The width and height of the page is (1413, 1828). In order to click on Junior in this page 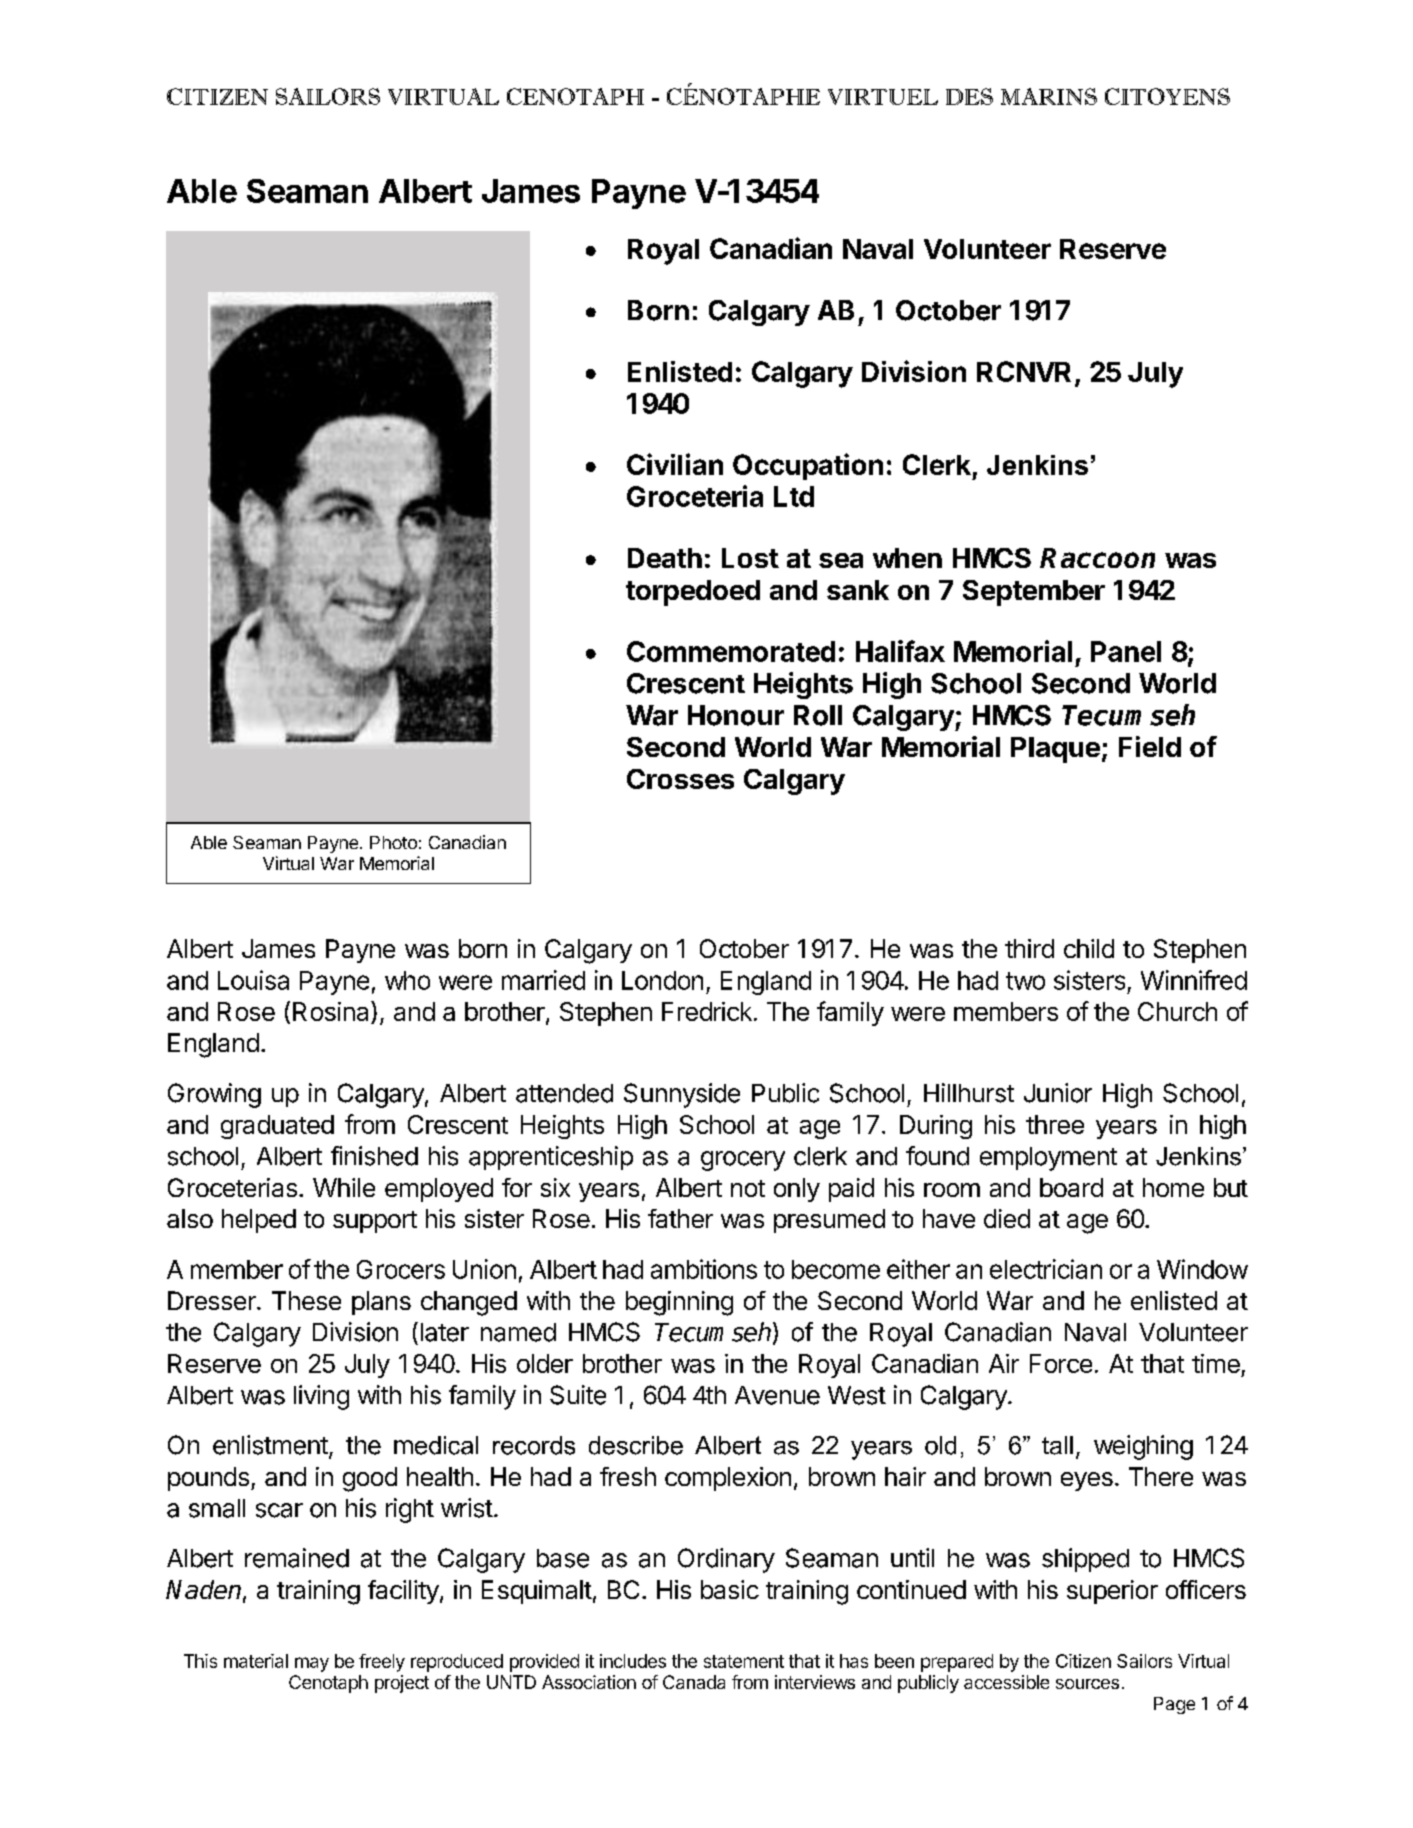, I will do `click(1058, 1093)`.
